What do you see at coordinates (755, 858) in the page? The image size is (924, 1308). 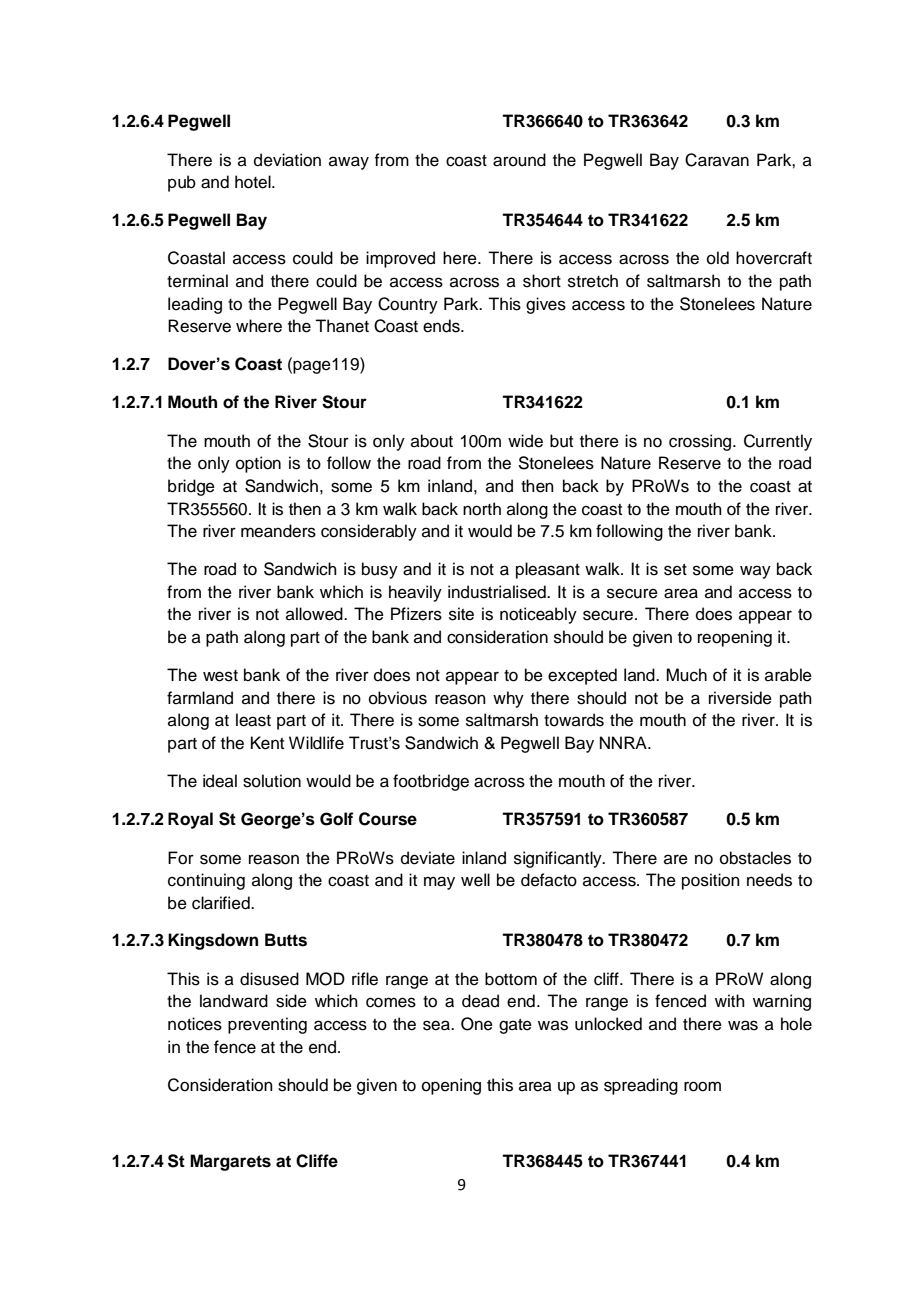 I see `obstacles` at bounding box center [755, 858].
